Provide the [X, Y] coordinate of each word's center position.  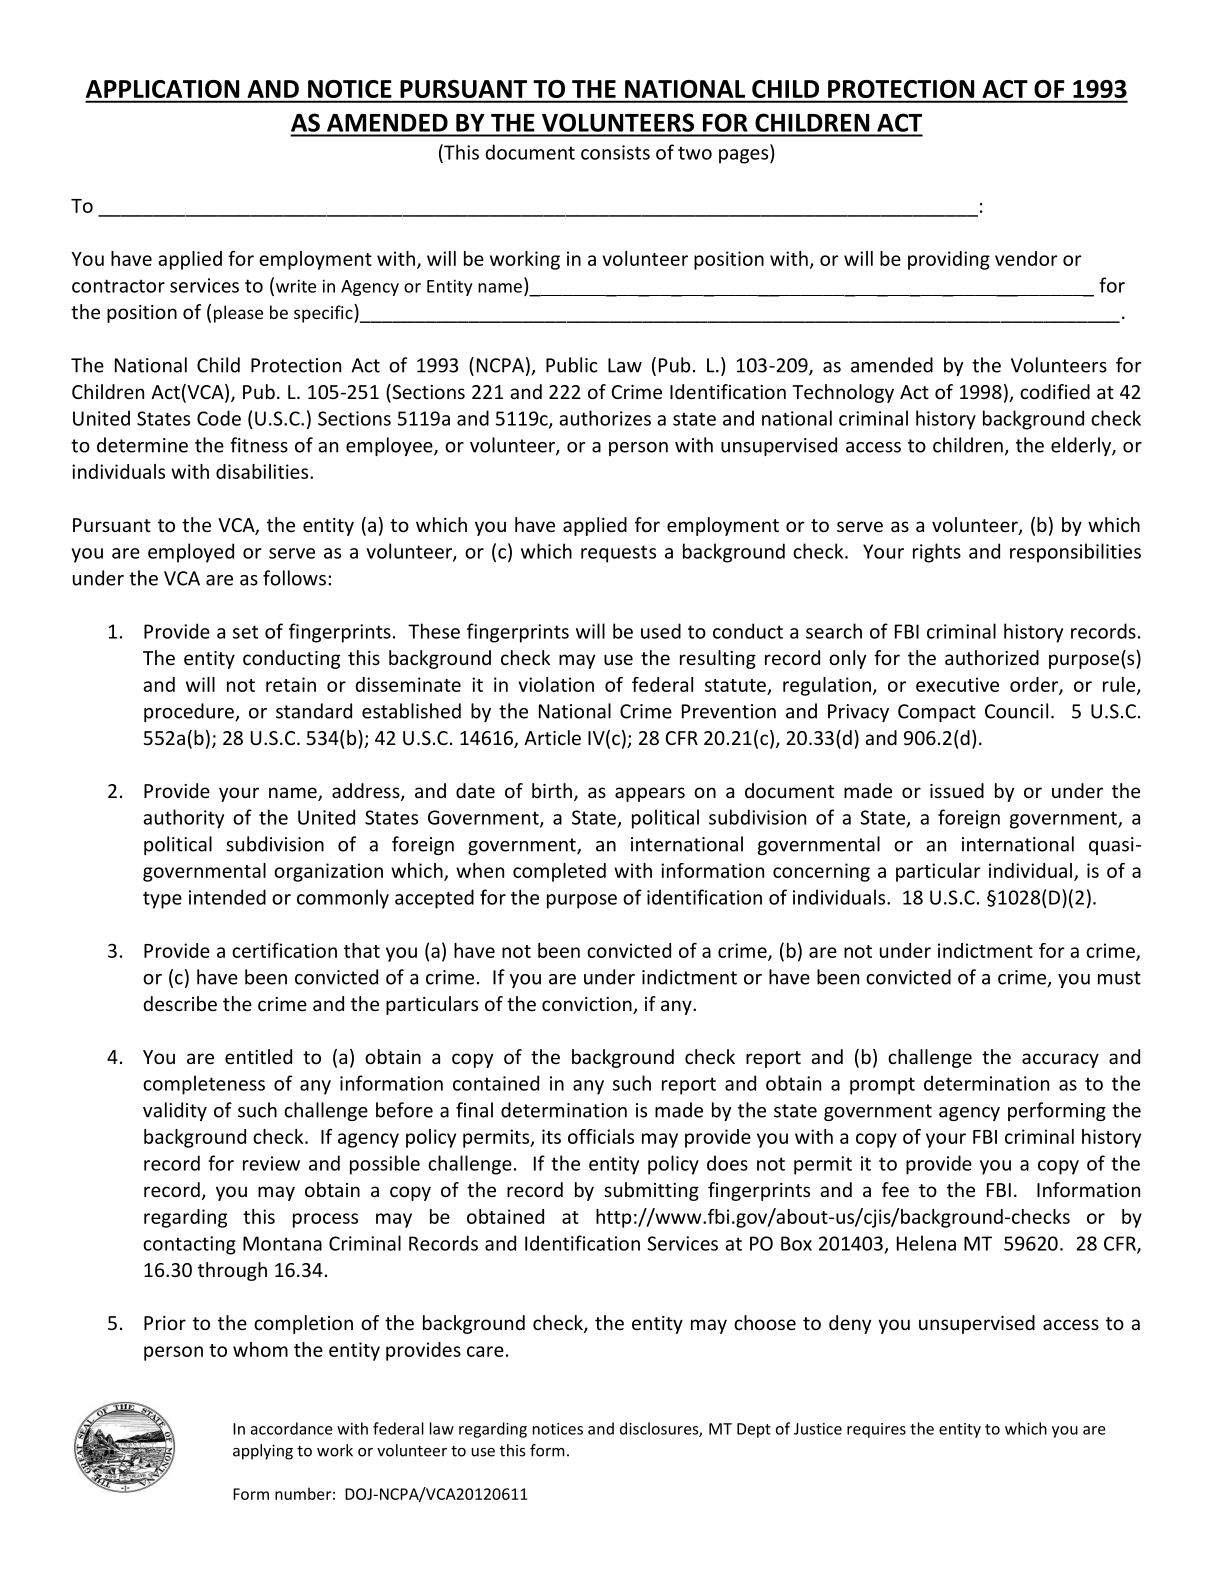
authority [183, 819]
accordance [292, 1428]
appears [650, 794]
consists [615, 152]
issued [957, 790]
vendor [1026, 258]
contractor [118, 286]
